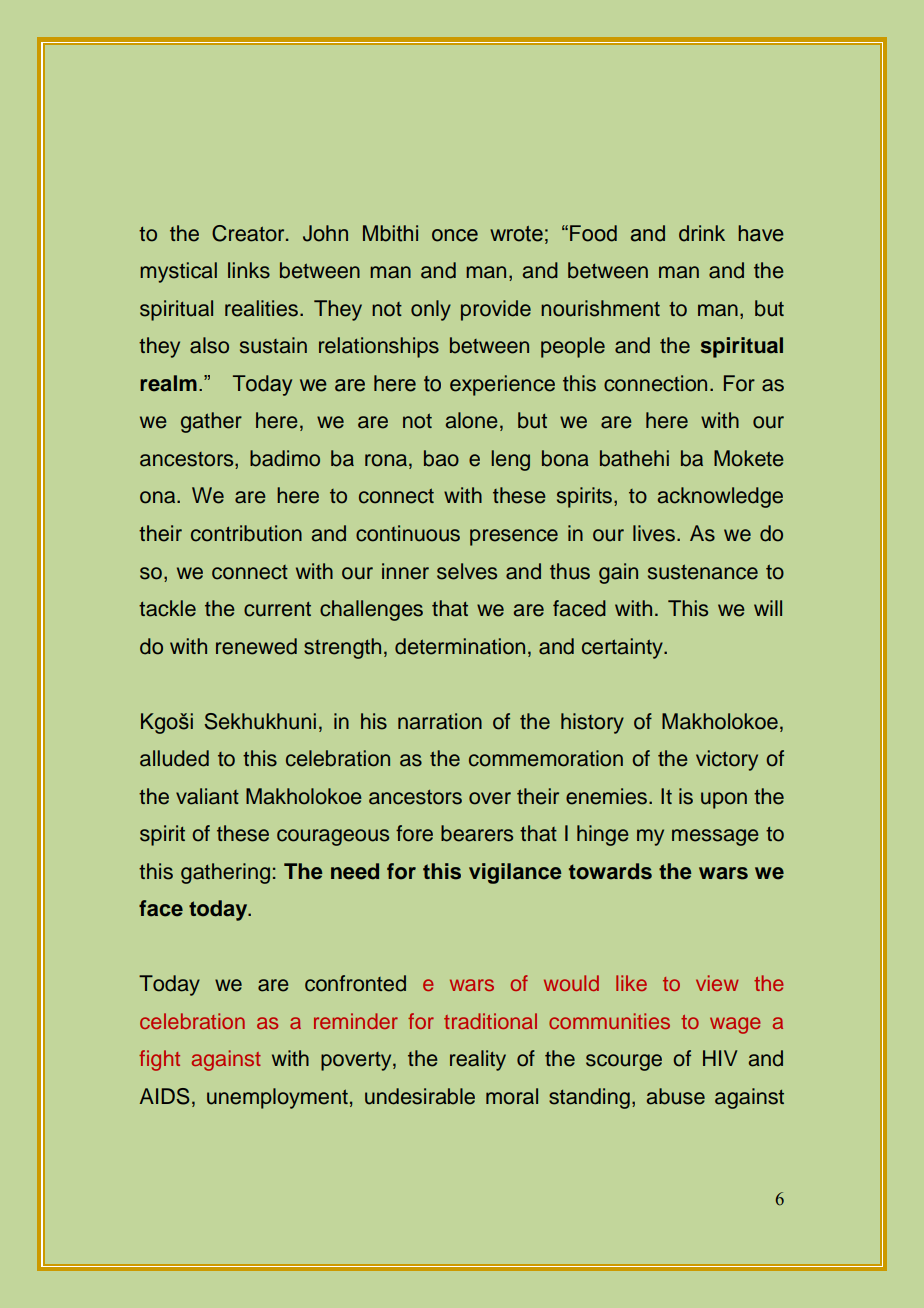 The height and width of the page is (1308, 924). Describe the element at coordinates (249, 270) in the page. I see `links` at that location.
